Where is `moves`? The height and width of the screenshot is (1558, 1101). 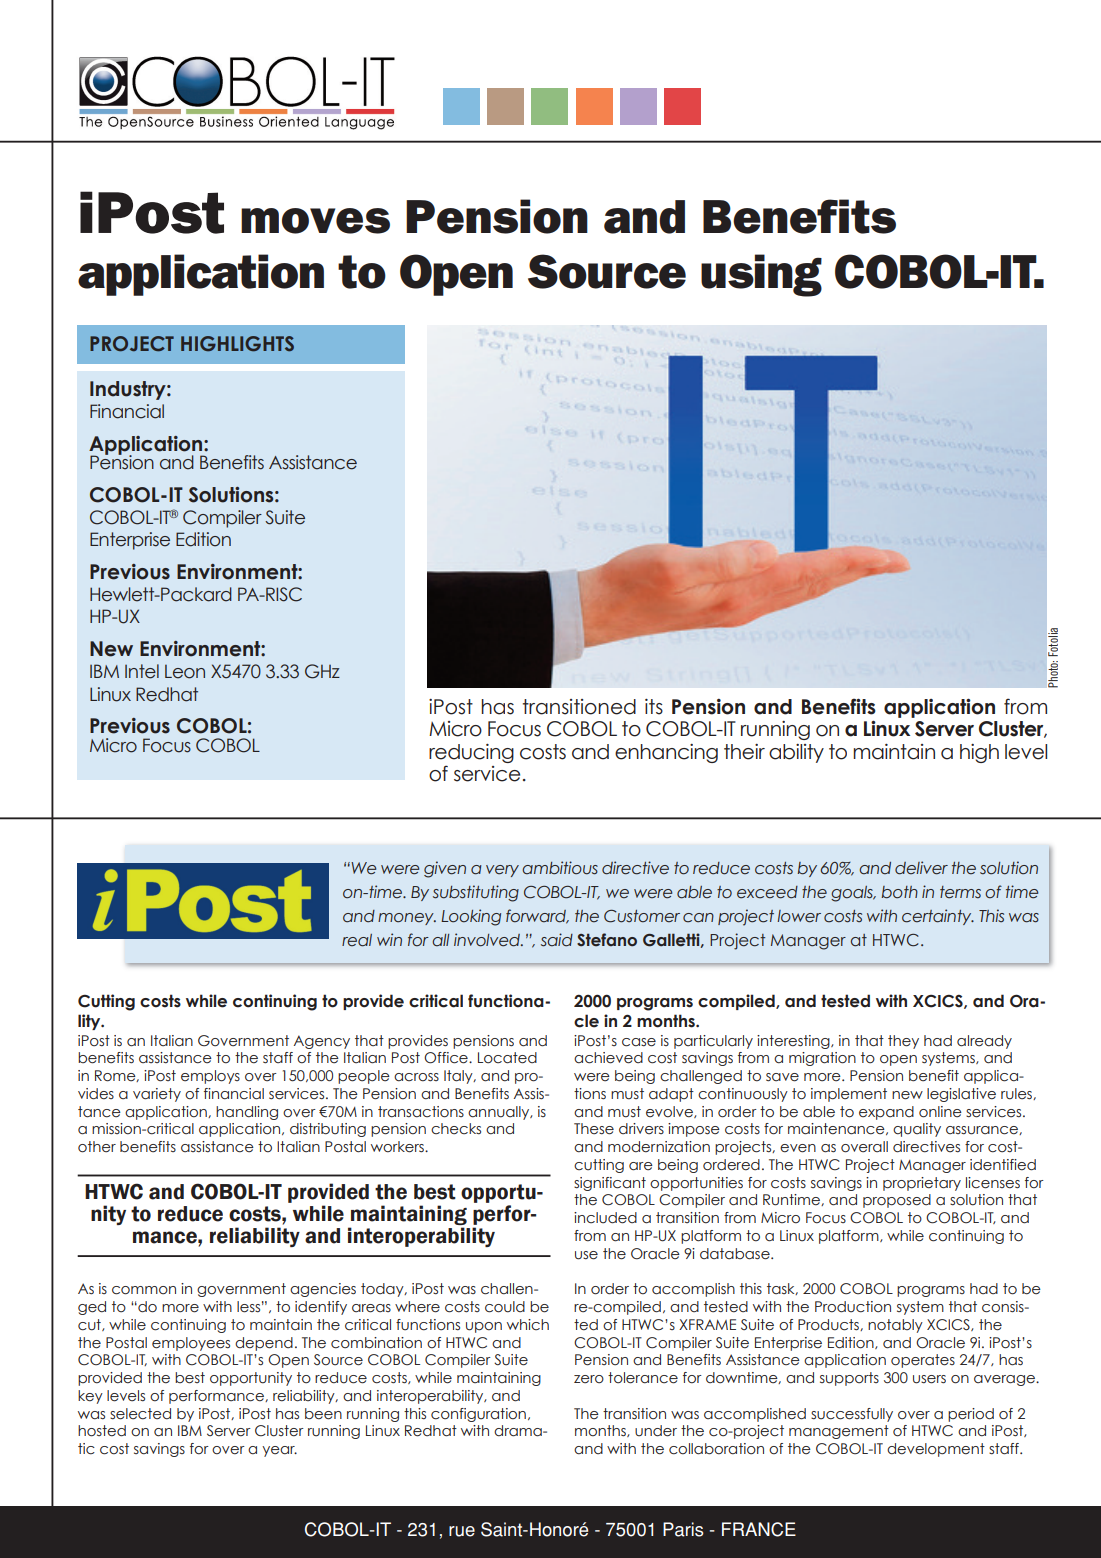 moves is located at coordinates (315, 221).
